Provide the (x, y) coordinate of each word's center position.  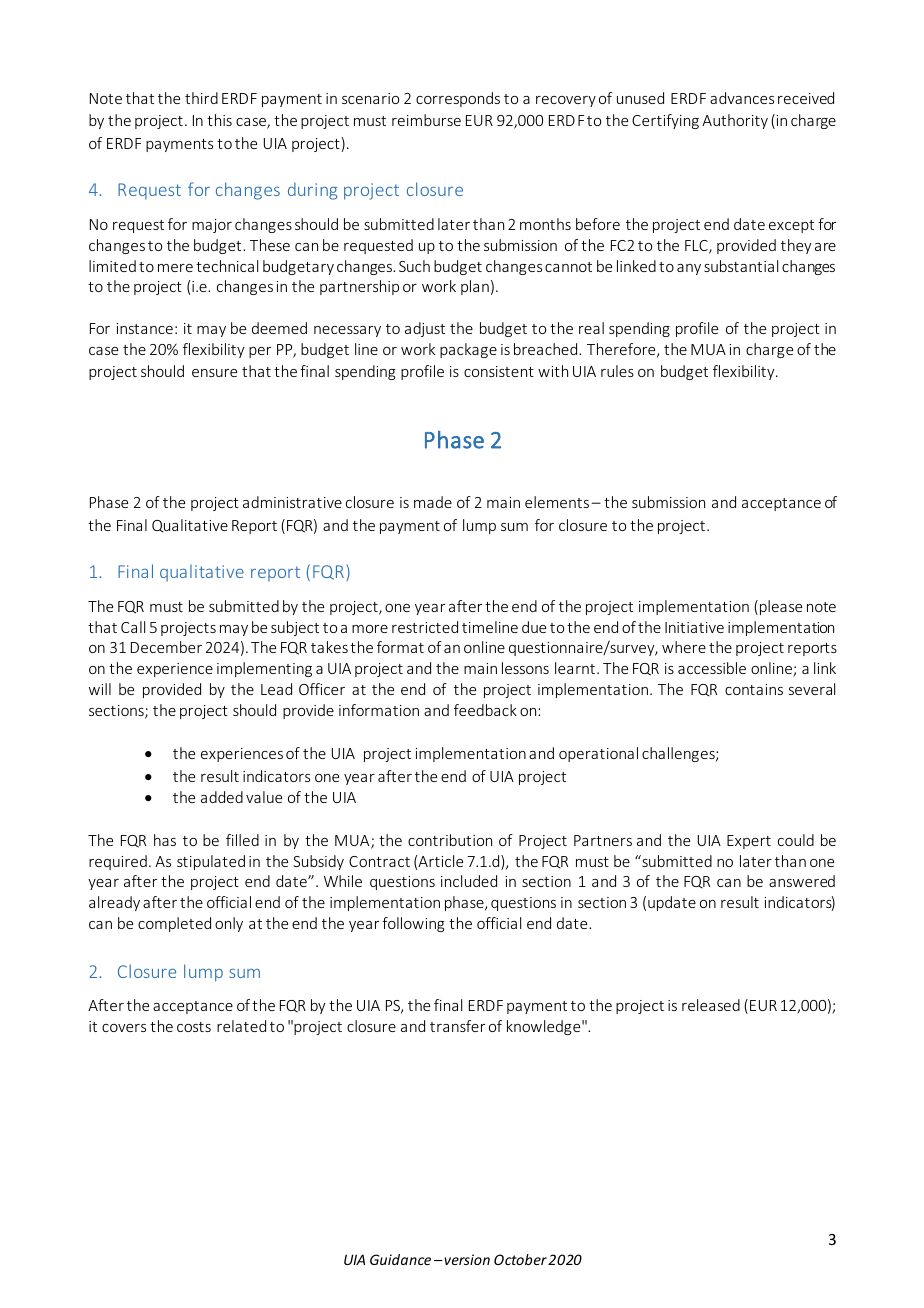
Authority (735, 121)
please (781, 607)
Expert (749, 842)
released (711, 1005)
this (219, 120)
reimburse (426, 120)
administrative (292, 502)
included (469, 881)
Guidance (400, 1259)
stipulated (211, 862)
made (433, 502)
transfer (457, 1026)
